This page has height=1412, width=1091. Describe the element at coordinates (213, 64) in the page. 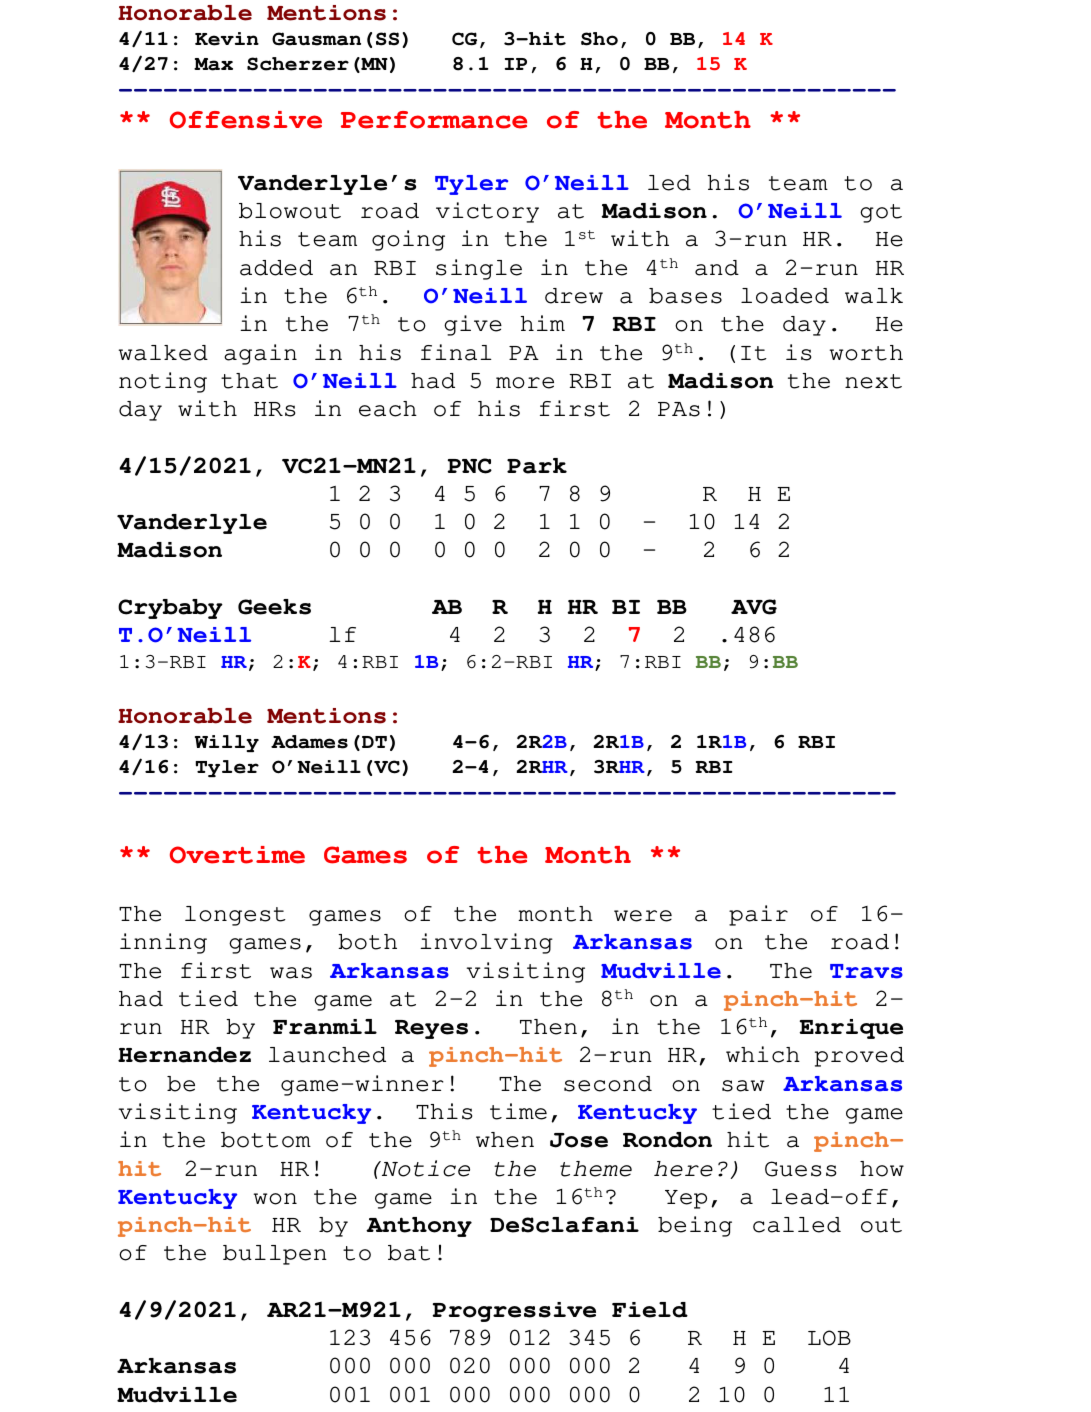

I see `Max` at that location.
